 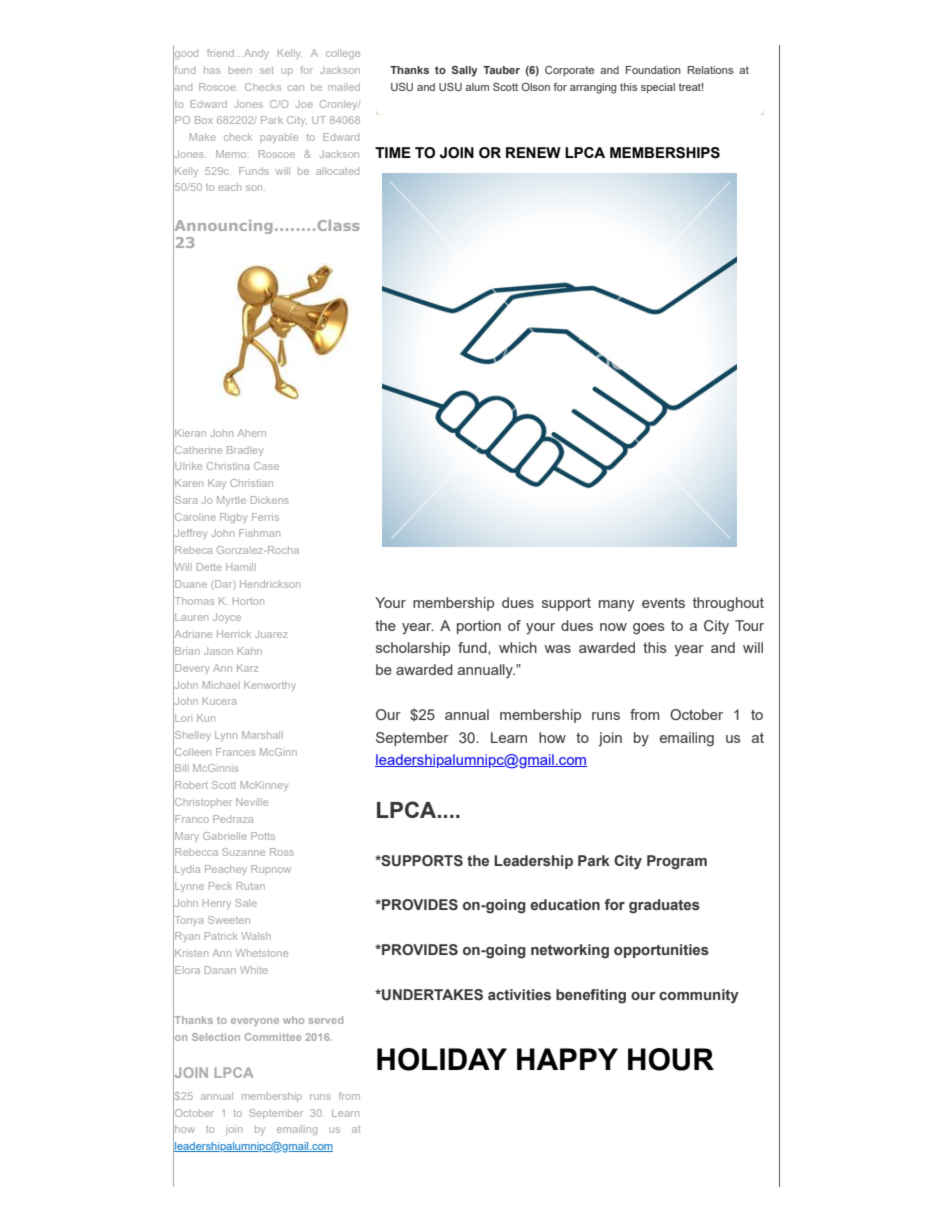 I want to click on Hamill, so click(x=241, y=567).
